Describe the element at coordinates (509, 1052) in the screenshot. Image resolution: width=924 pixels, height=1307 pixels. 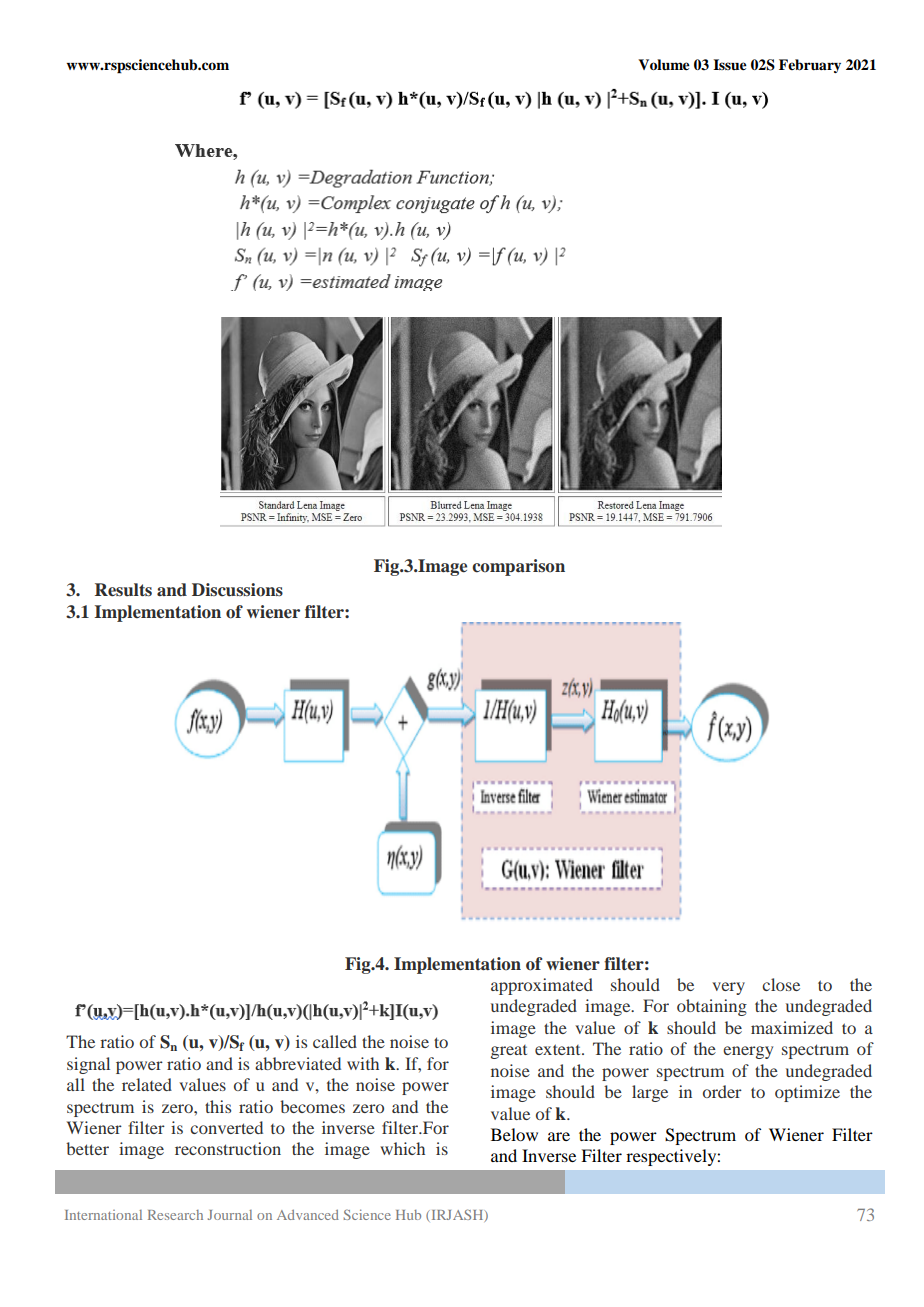
I see `great` at that location.
